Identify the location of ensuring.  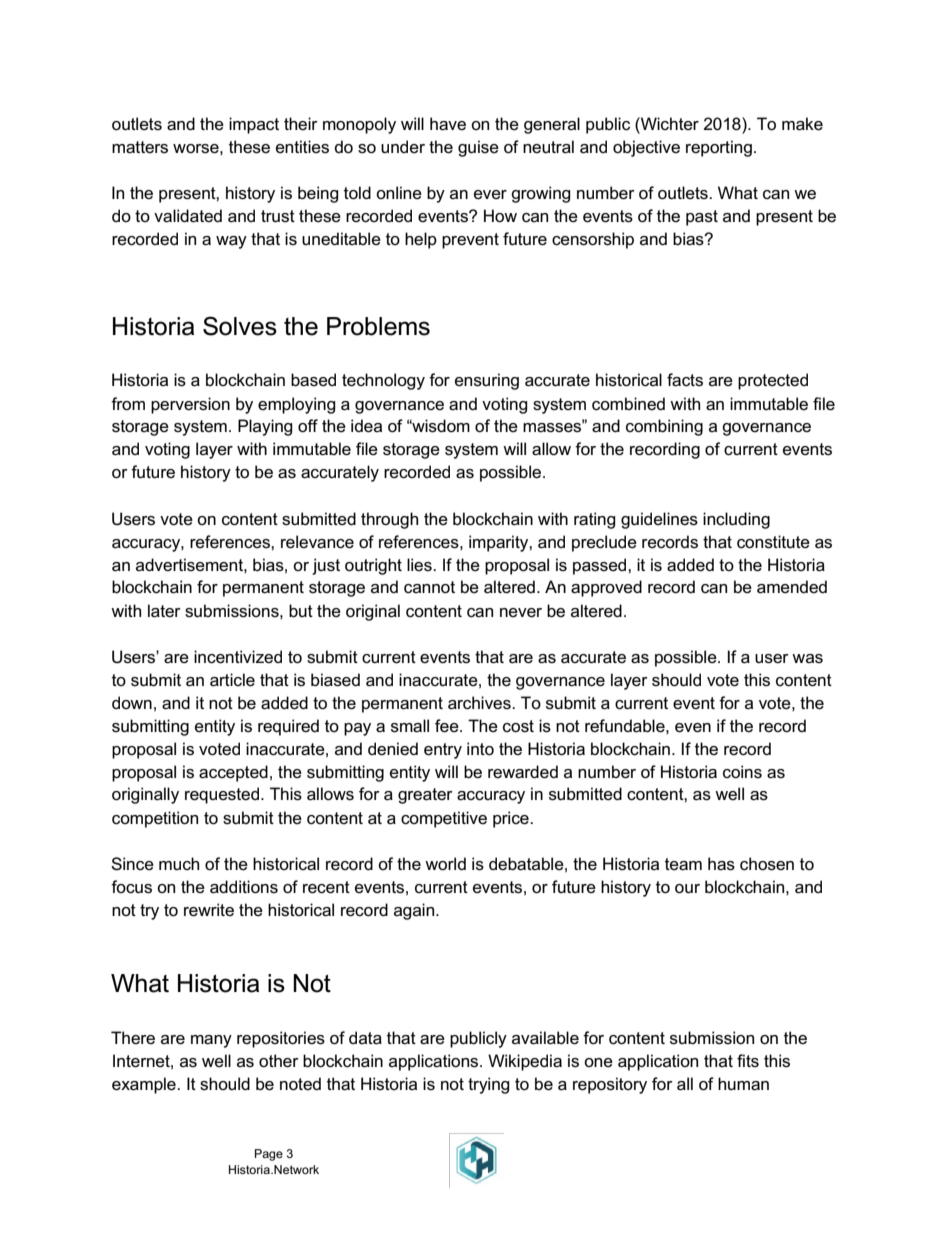
(487, 381).
